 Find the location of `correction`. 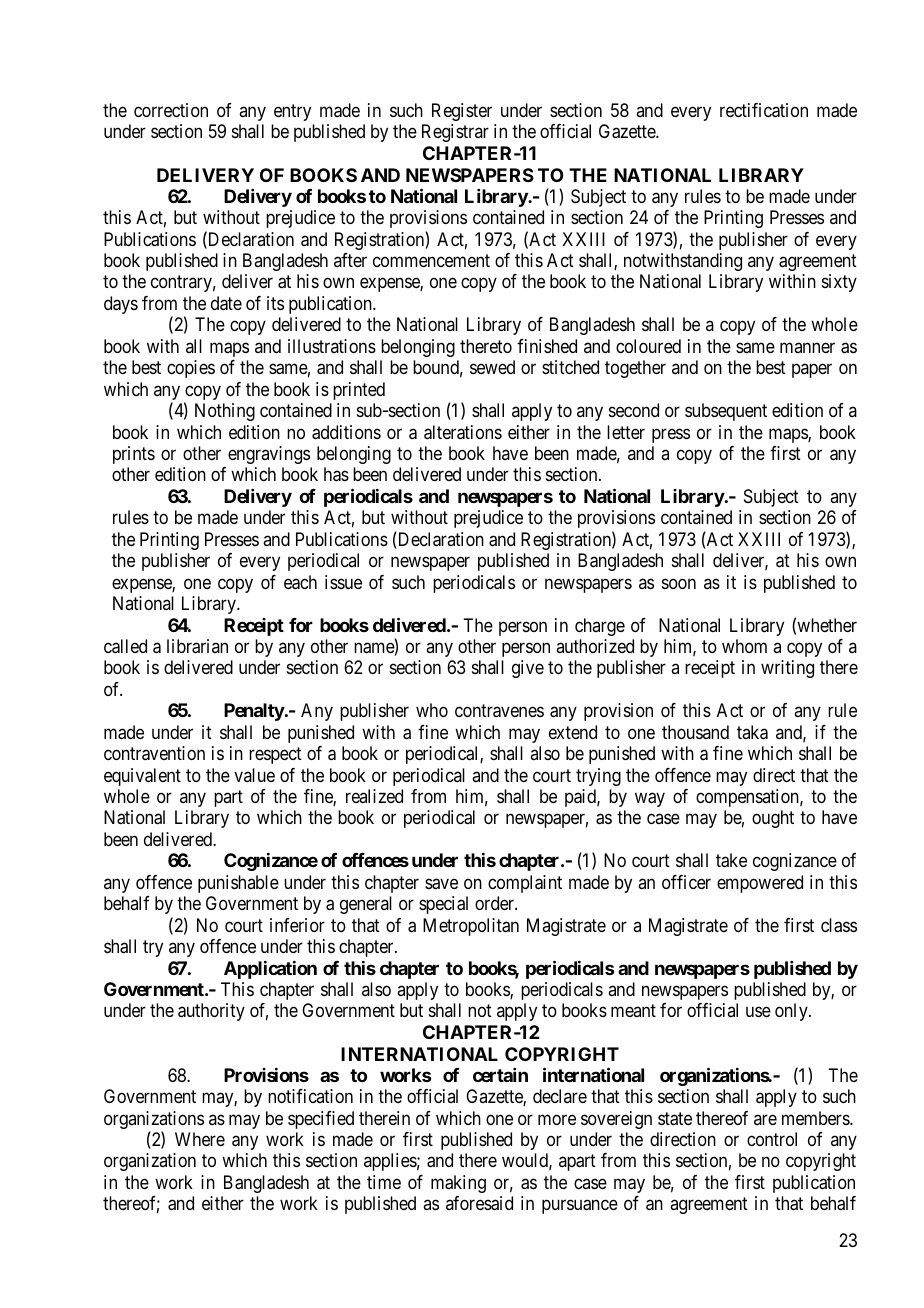

correction is located at coordinates (171, 110).
